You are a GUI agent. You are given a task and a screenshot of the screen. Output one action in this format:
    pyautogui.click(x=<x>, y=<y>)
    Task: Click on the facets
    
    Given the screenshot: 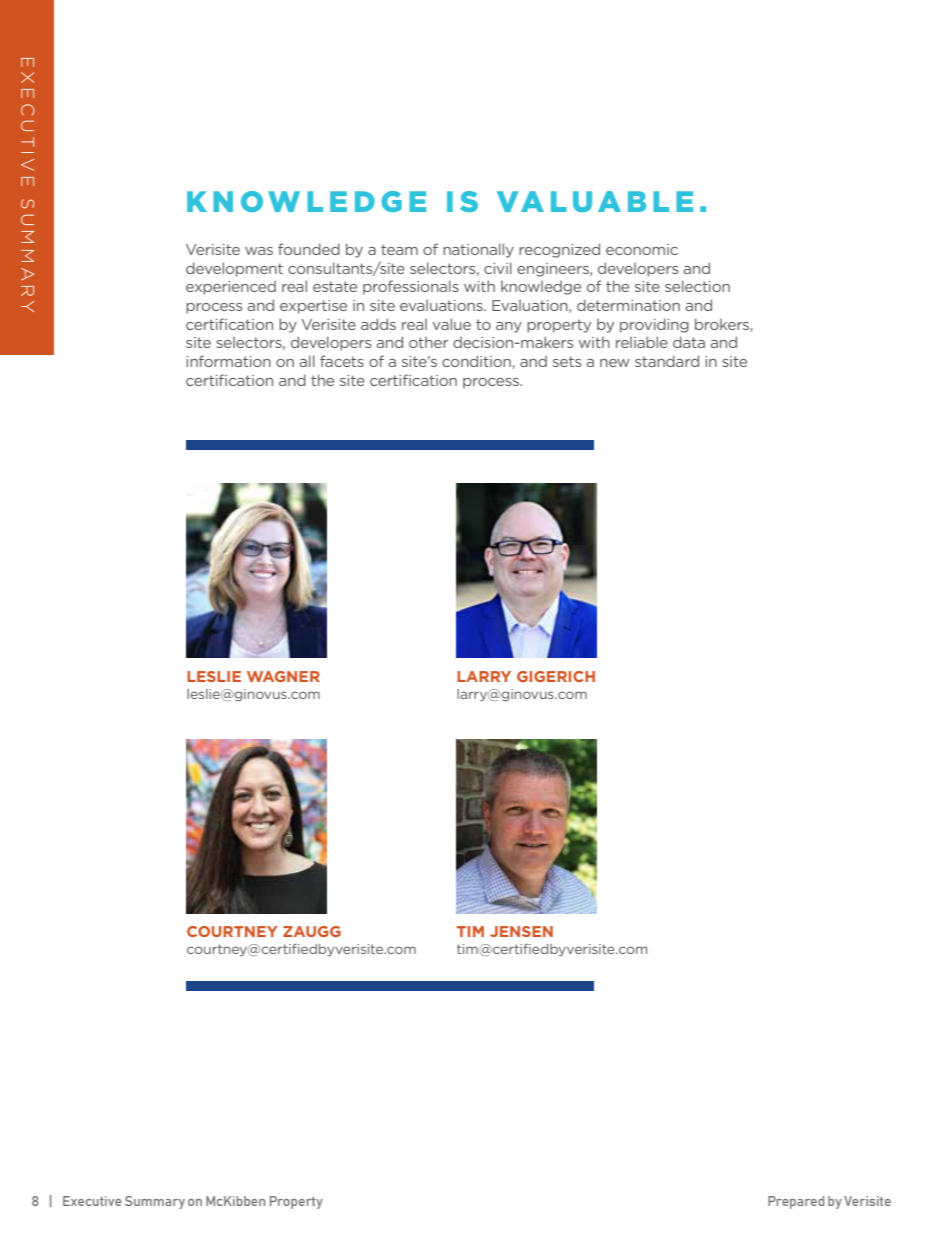 What is the action you would take?
    pyautogui.click(x=342, y=361)
